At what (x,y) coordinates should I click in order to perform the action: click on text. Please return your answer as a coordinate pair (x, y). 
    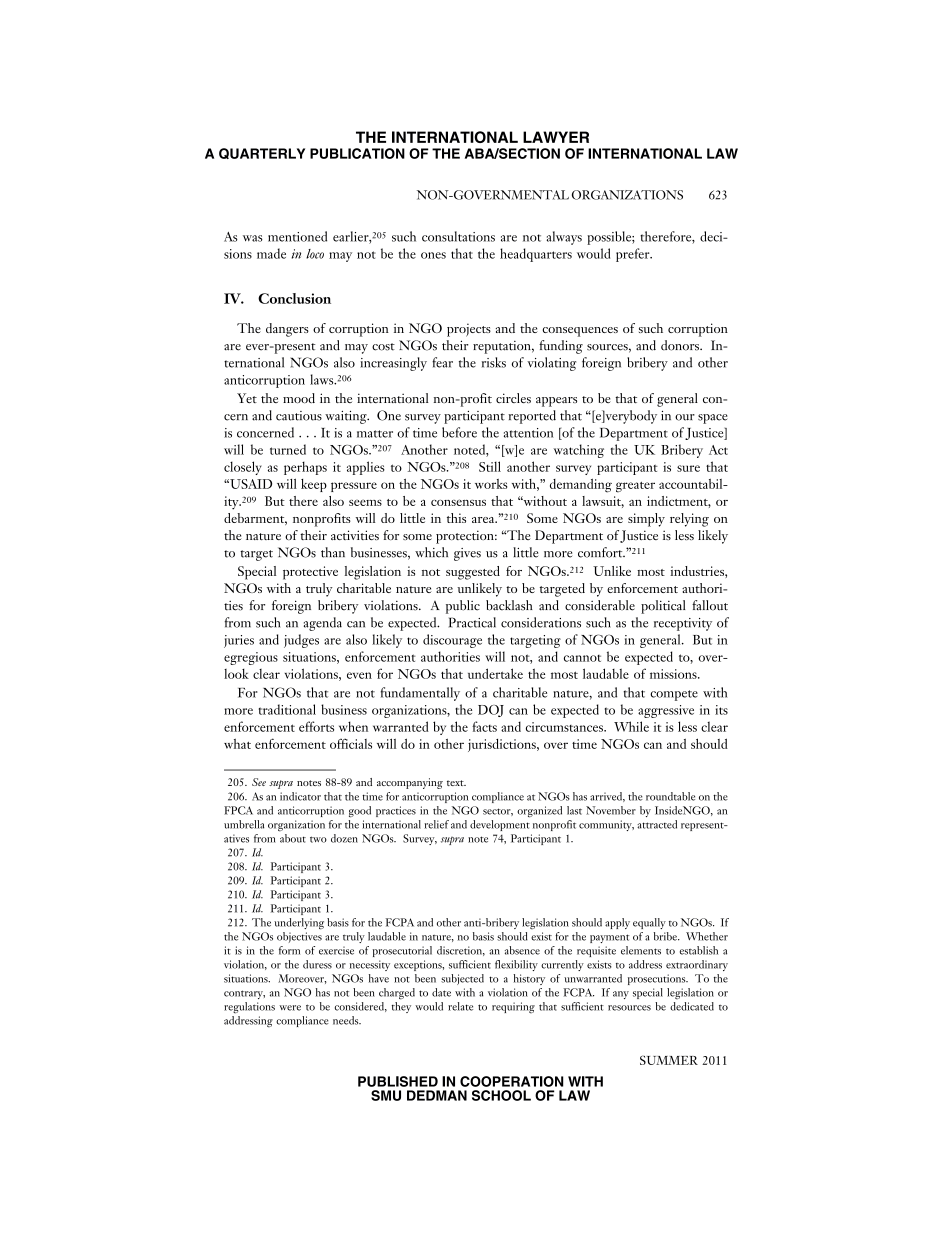
    Looking at the image, I should click on (456, 783).
